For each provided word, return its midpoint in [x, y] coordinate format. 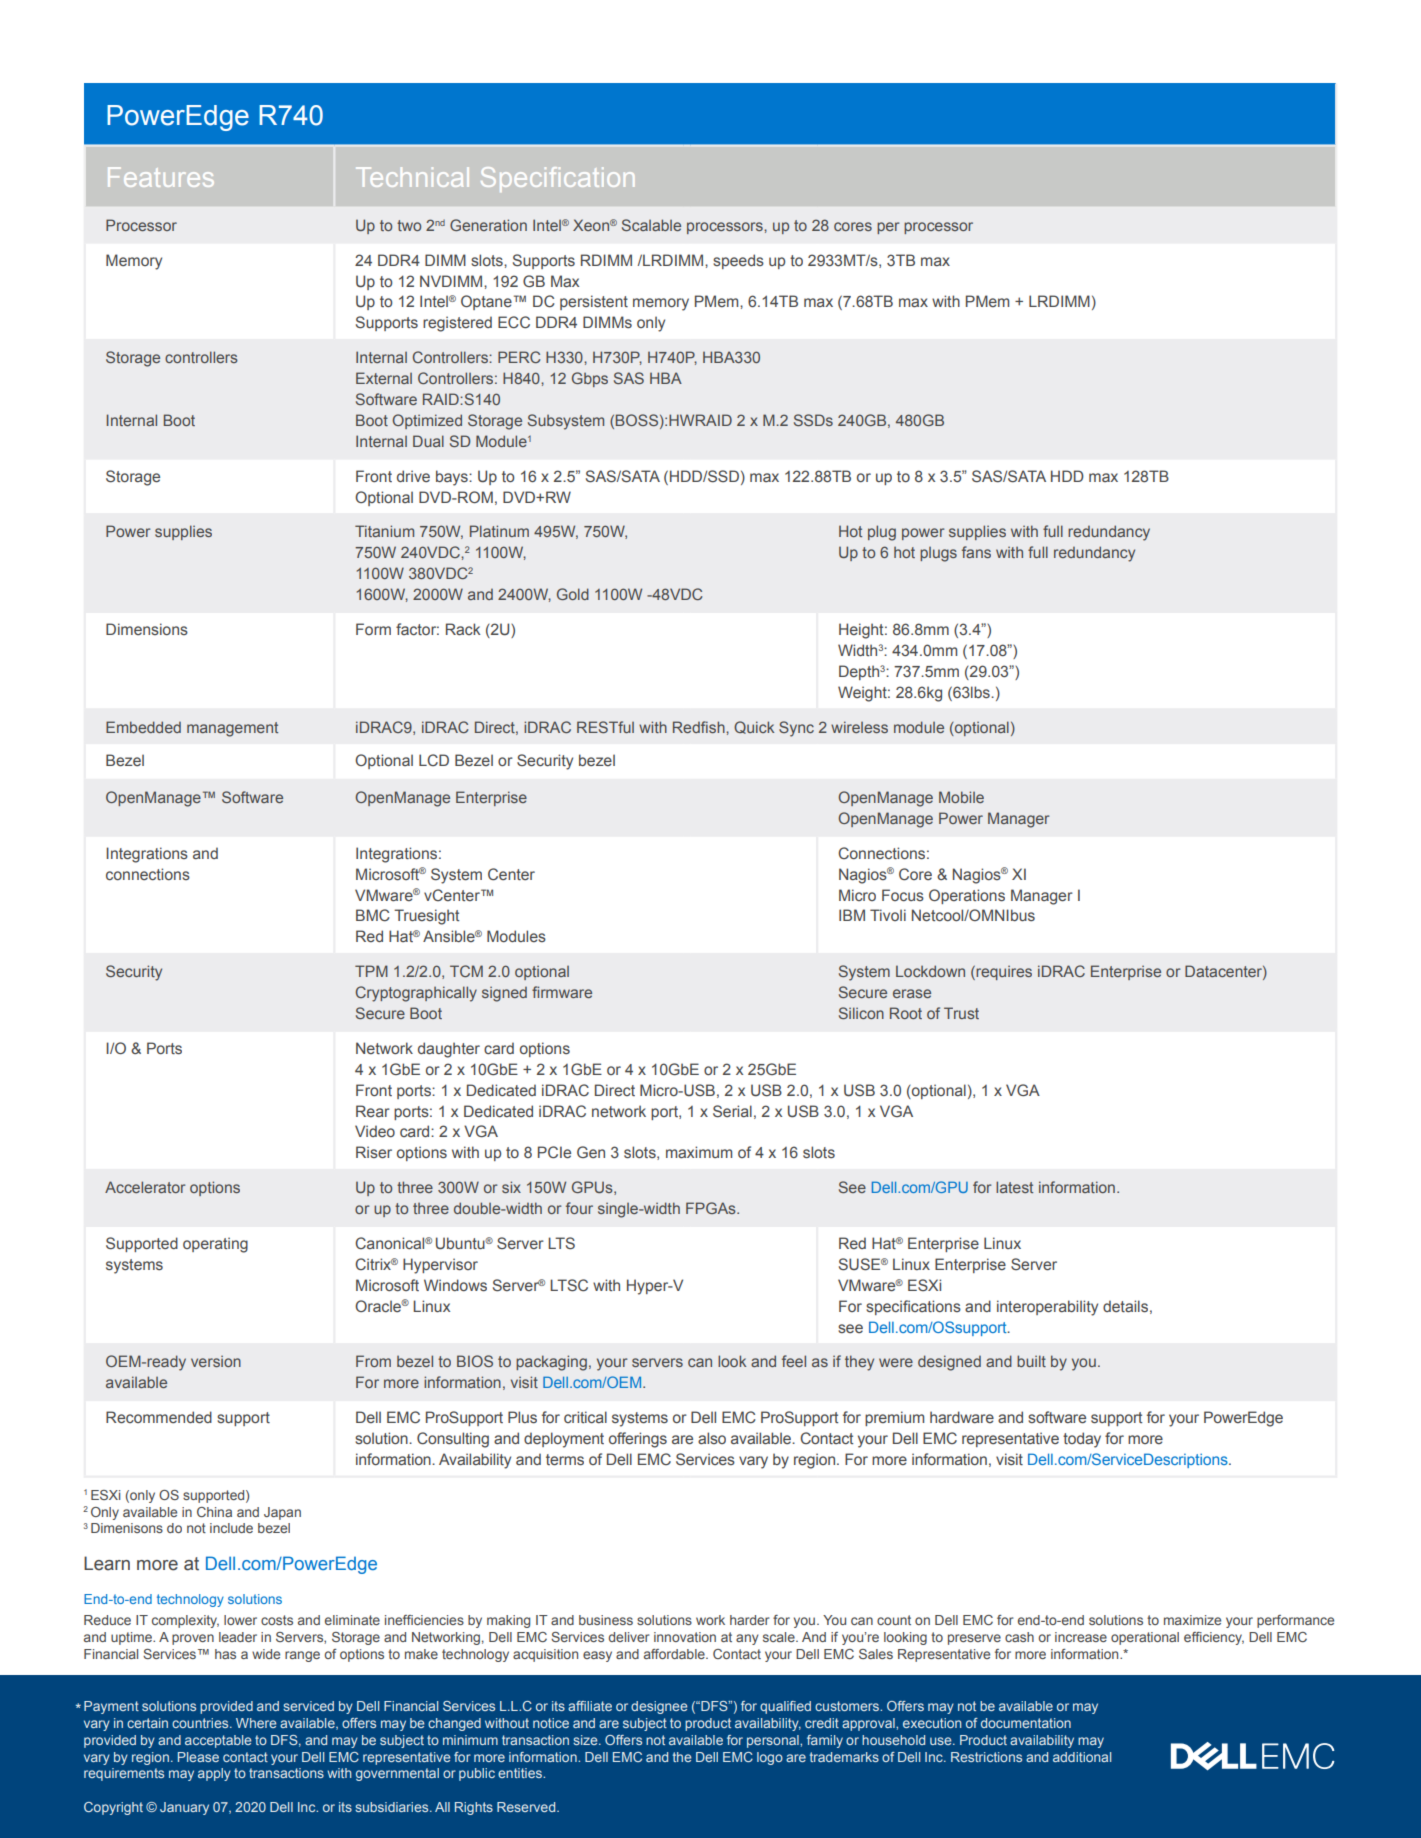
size [586, 1740]
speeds [738, 261]
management [232, 729]
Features [161, 177]
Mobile [961, 797]
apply [214, 1774]
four [579, 1208]
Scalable [651, 225]
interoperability [1047, 1308]
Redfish [700, 727]
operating [215, 1245]
